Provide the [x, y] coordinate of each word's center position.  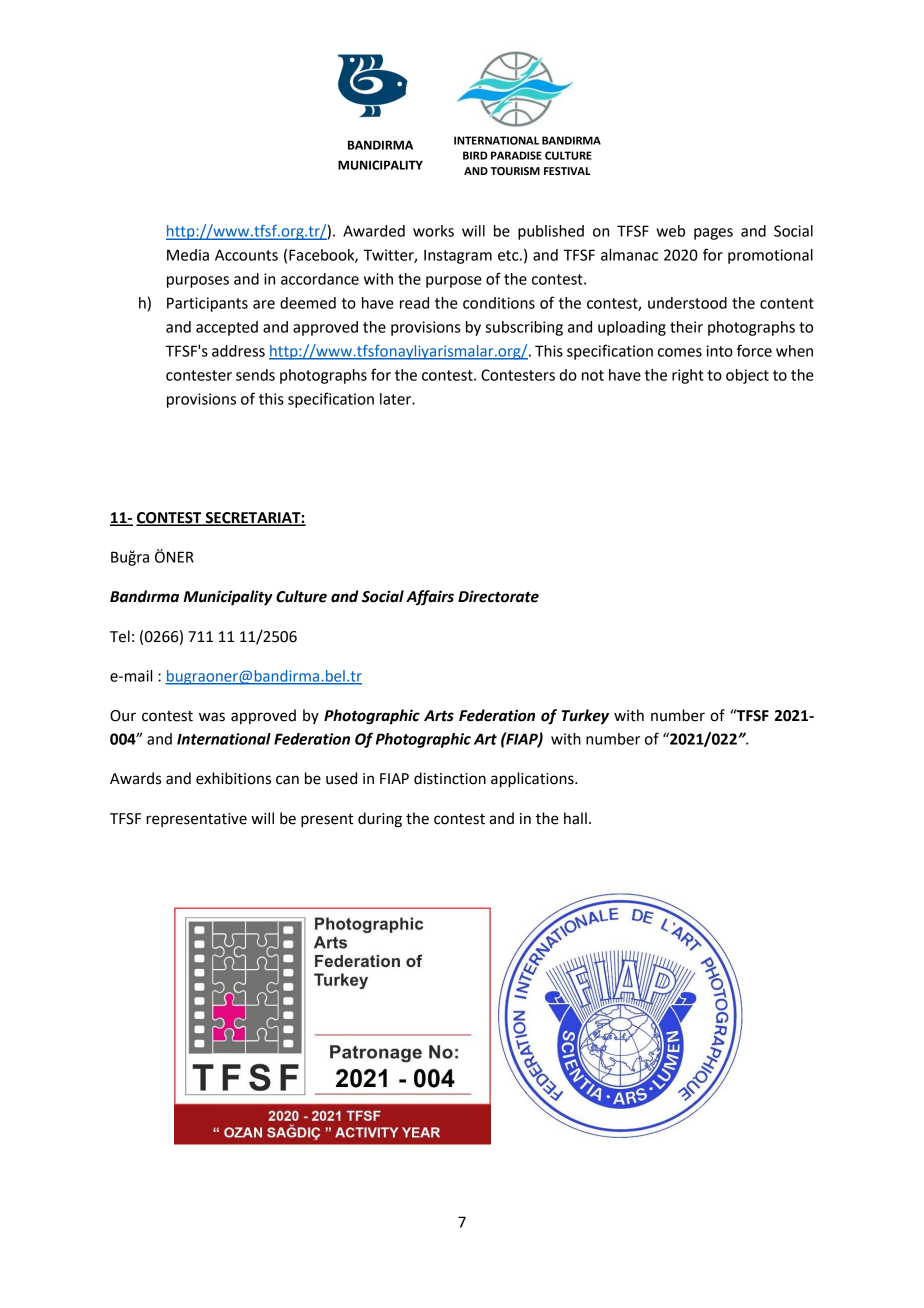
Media [188, 255]
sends [255, 375]
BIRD [475, 155]
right [688, 376]
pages [713, 234]
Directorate [498, 596]
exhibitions [233, 778]
